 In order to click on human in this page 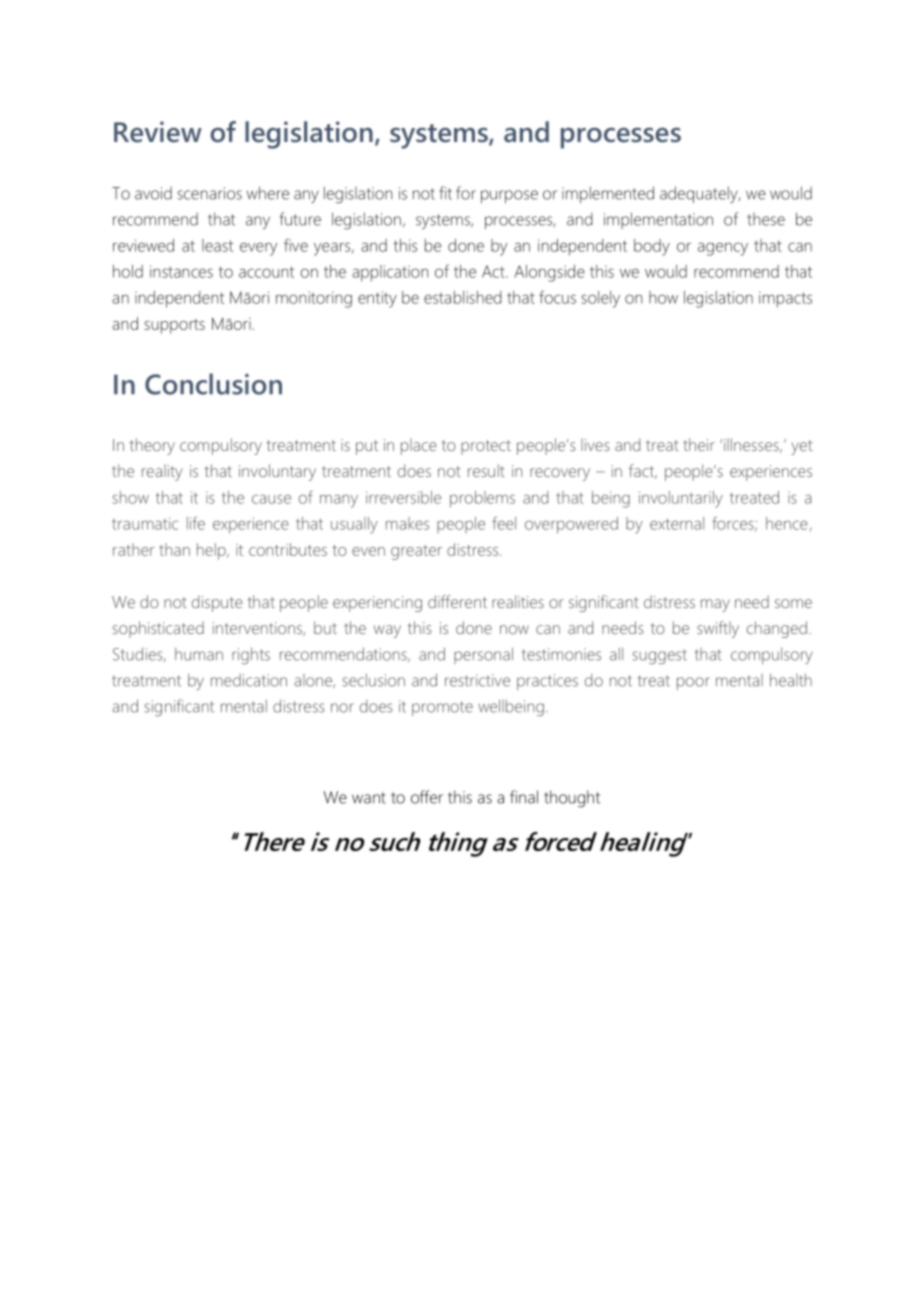, I will do `click(199, 654)`.
